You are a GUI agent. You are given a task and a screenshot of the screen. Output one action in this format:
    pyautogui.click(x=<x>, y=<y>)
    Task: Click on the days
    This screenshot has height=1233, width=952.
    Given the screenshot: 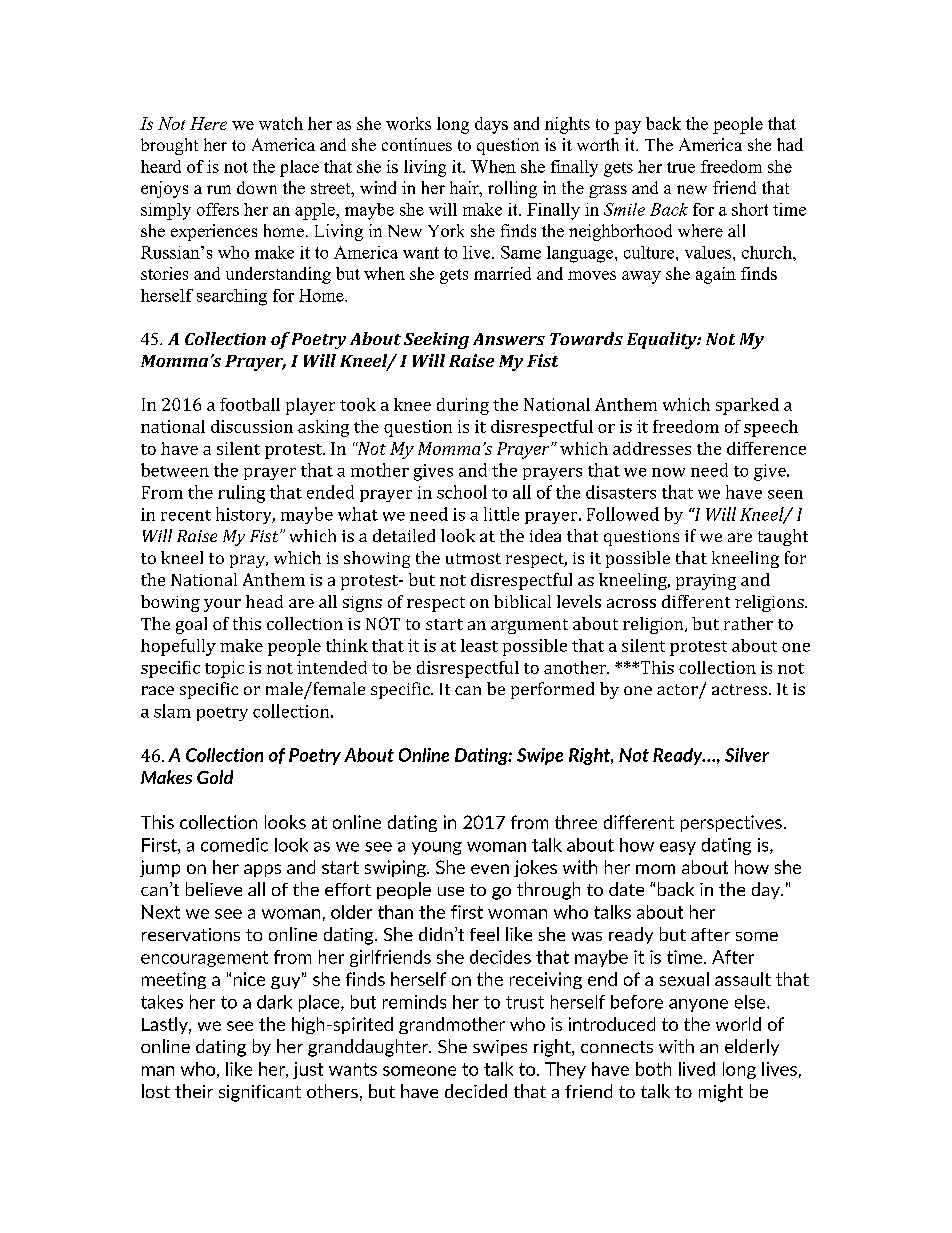 What is the action you would take?
    pyautogui.click(x=491, y=125)
